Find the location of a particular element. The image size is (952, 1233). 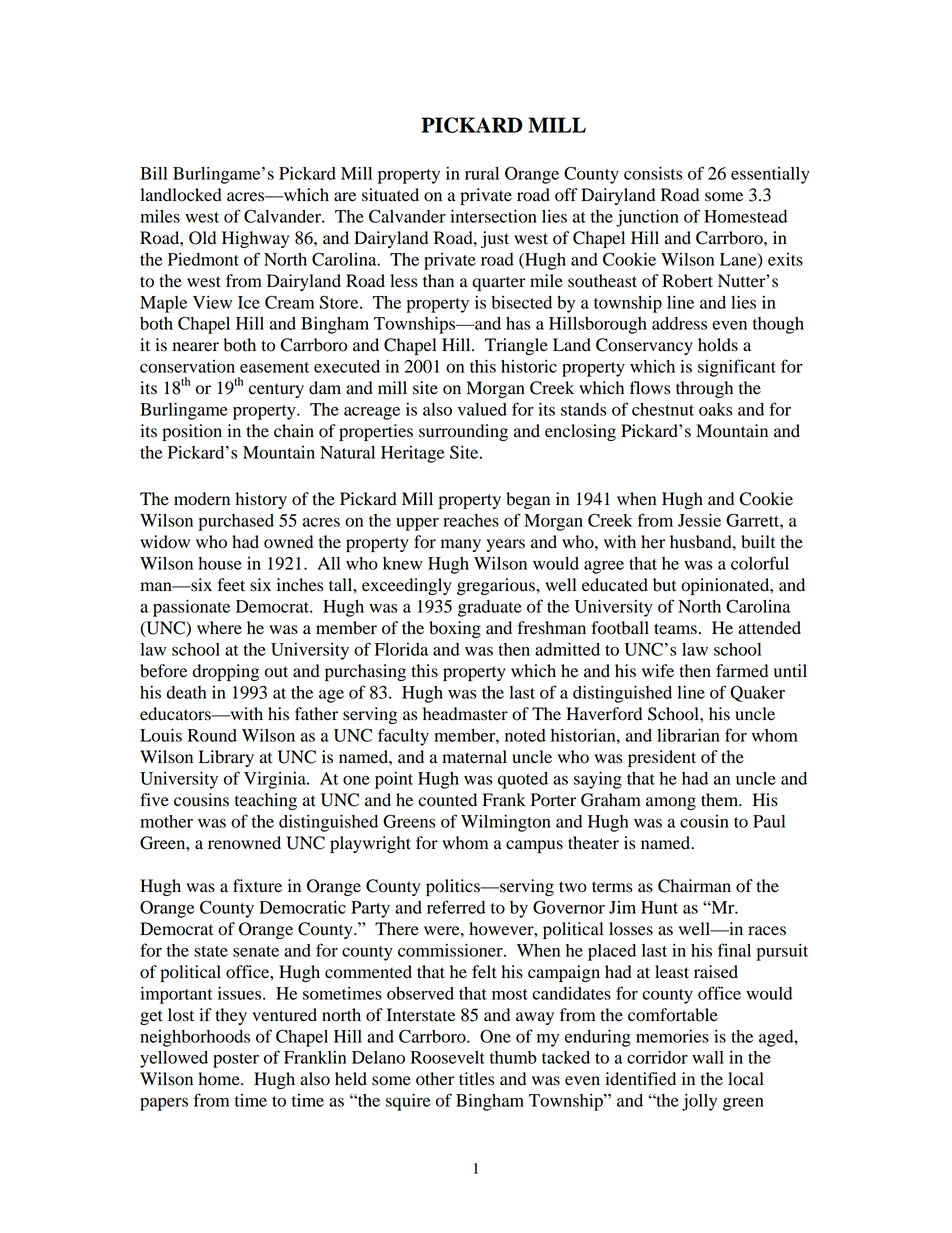

essentially is located at coordinates (770, 175).
